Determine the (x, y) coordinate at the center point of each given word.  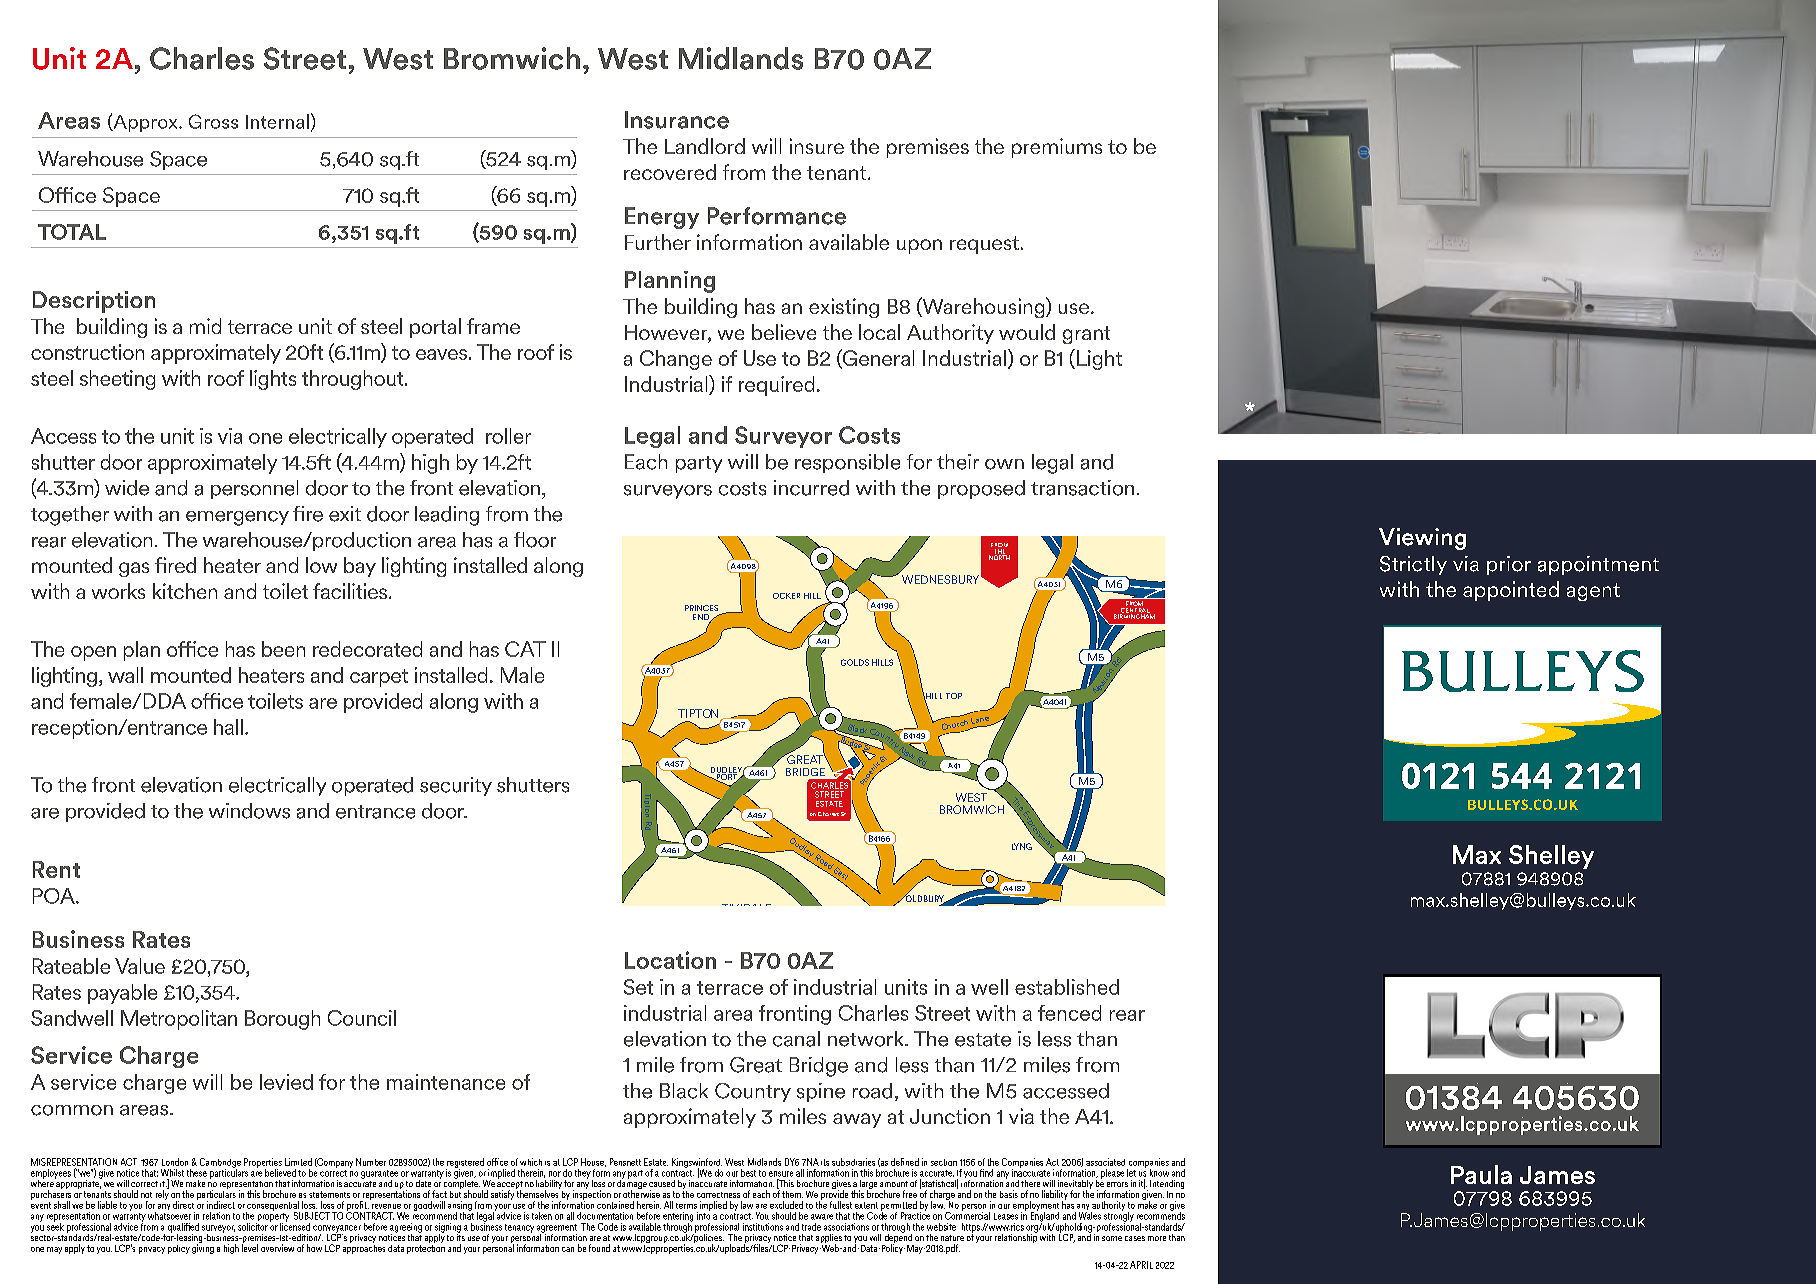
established (1067, 987)
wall (125, 675)
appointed (1511, 591)
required (776, 386)
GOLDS (855, 662)
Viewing (1422, 539)
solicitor (253, 1225)
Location (670, 960)
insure (817, 146)
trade (811, 1227)
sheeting (117, 380)
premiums (1057, 148)
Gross (213, 121)
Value (140, 966)
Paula (1481, 1174)
